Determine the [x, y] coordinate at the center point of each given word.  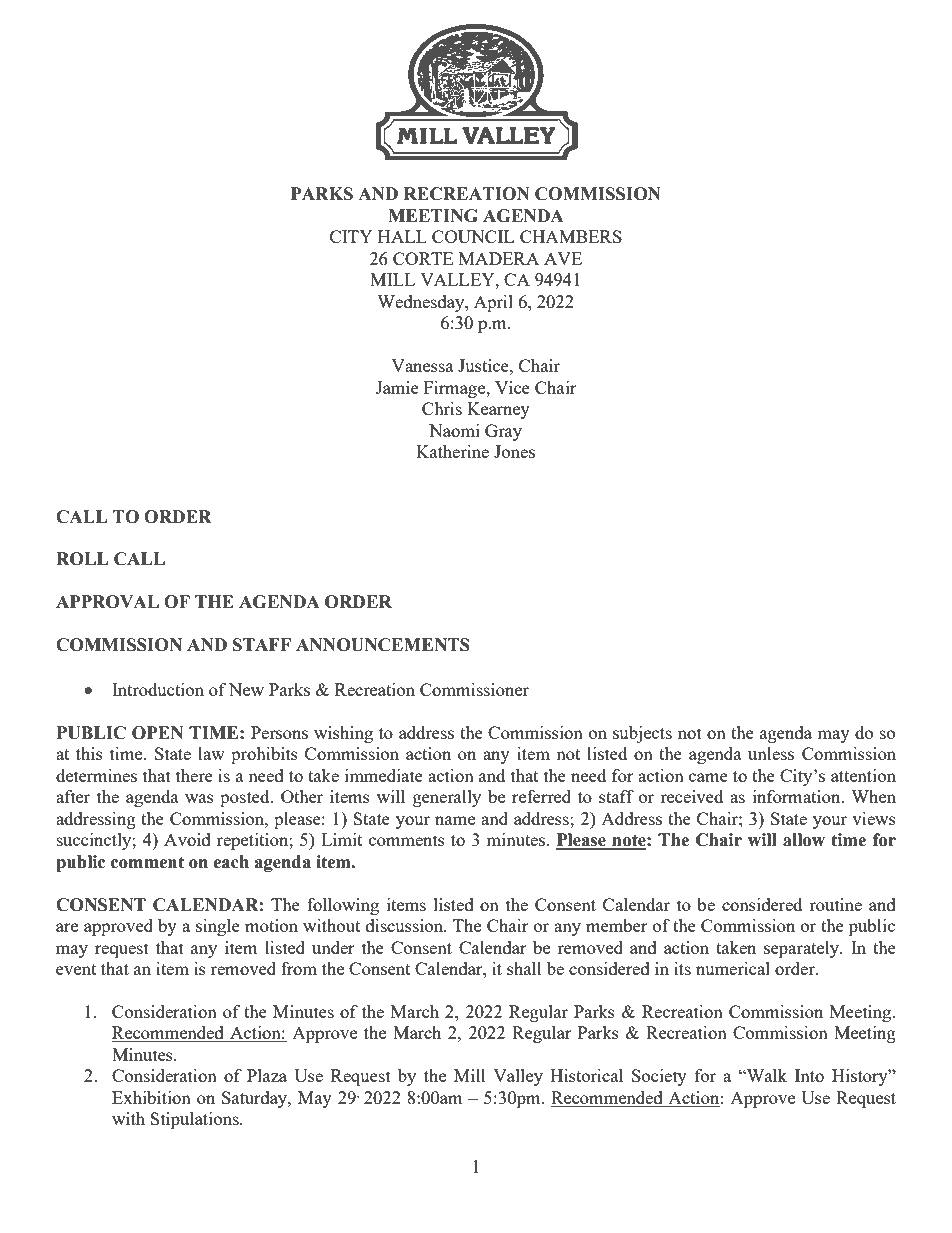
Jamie [397, 387]
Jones [514, 451]
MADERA [499, 258]
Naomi [454, 430]
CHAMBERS [571, 236]
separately [803, 949]
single [218, 927]
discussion [406, 925]
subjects [642, 734]
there [194, 775]
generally [447, 798]
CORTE [423, 258]
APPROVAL [107, 602]
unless [771, 753]
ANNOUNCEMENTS [383, 645]
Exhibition [151, 1097]
